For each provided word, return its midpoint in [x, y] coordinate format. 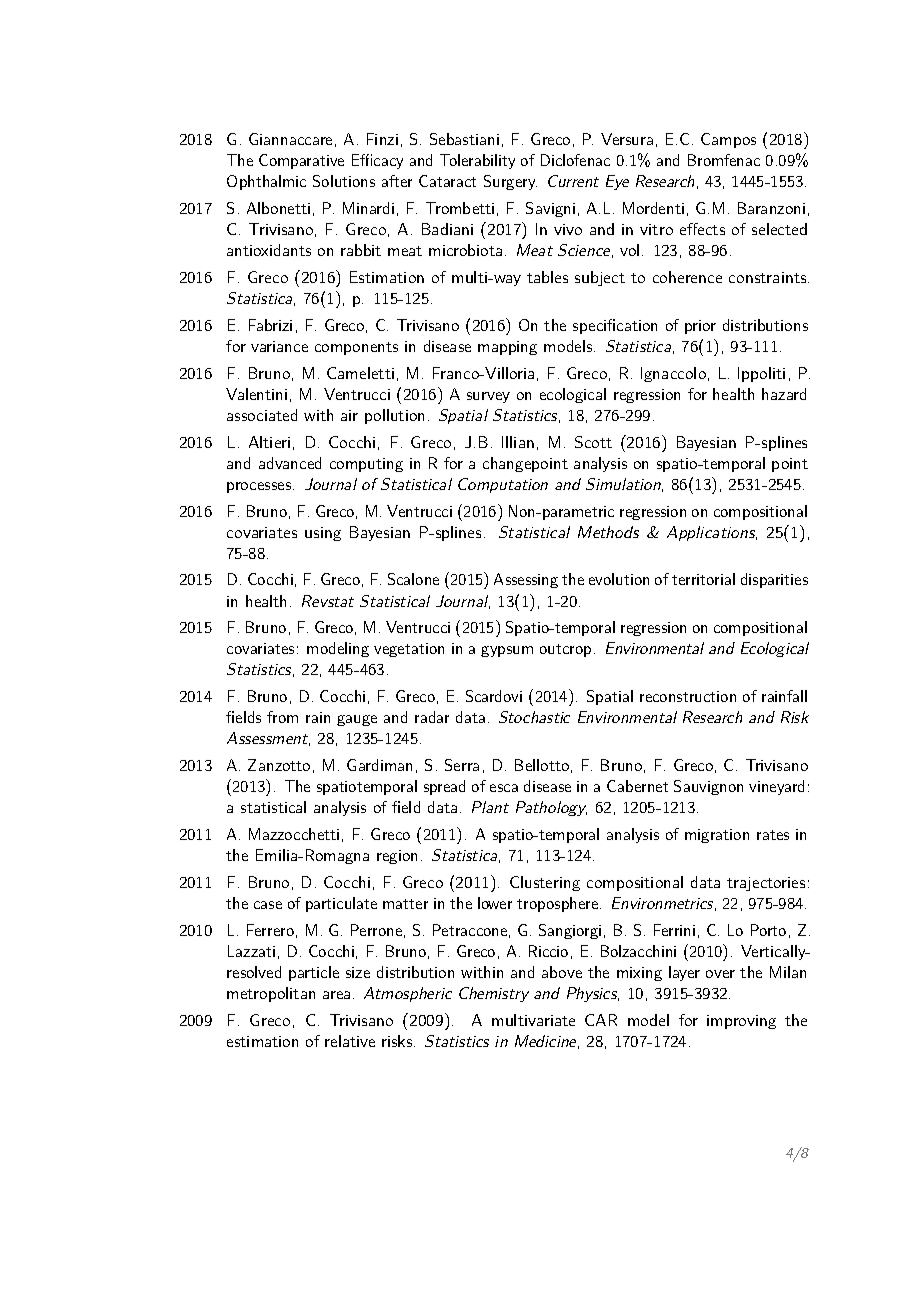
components [356, 348]
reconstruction [688, 696]
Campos [728, 140]
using [323, 534]
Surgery [510, 182]
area [336, 995]
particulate [341, 904]
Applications [712, 533]
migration [717, 836]
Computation [503, 485]
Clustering [545, 883]
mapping [507, 348]
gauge [357, 720]
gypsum [507, 651]
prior [700, 327]
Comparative [301, 161]
